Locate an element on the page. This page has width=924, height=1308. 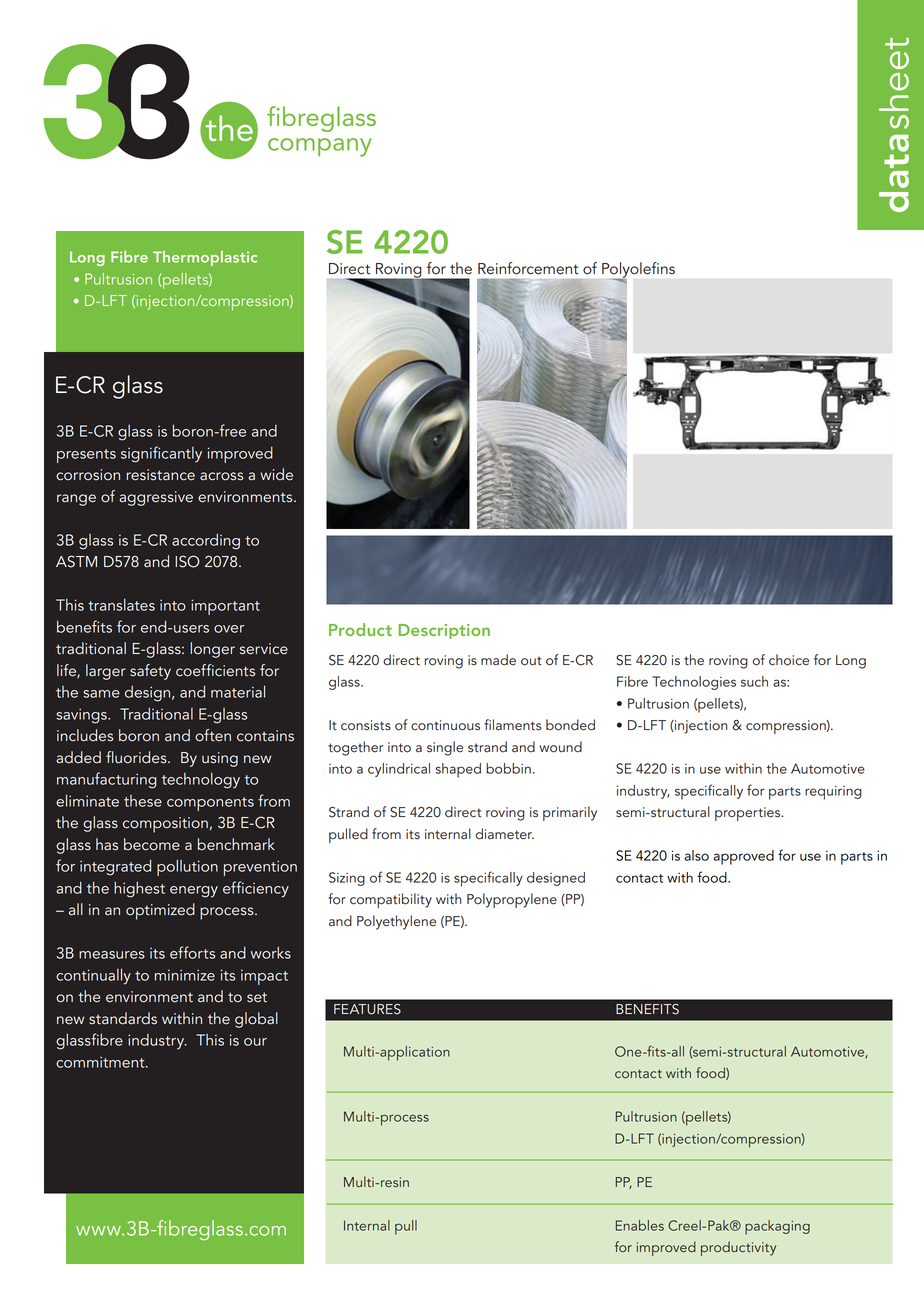
Reinforcement is located at coordinates (528, 268).
